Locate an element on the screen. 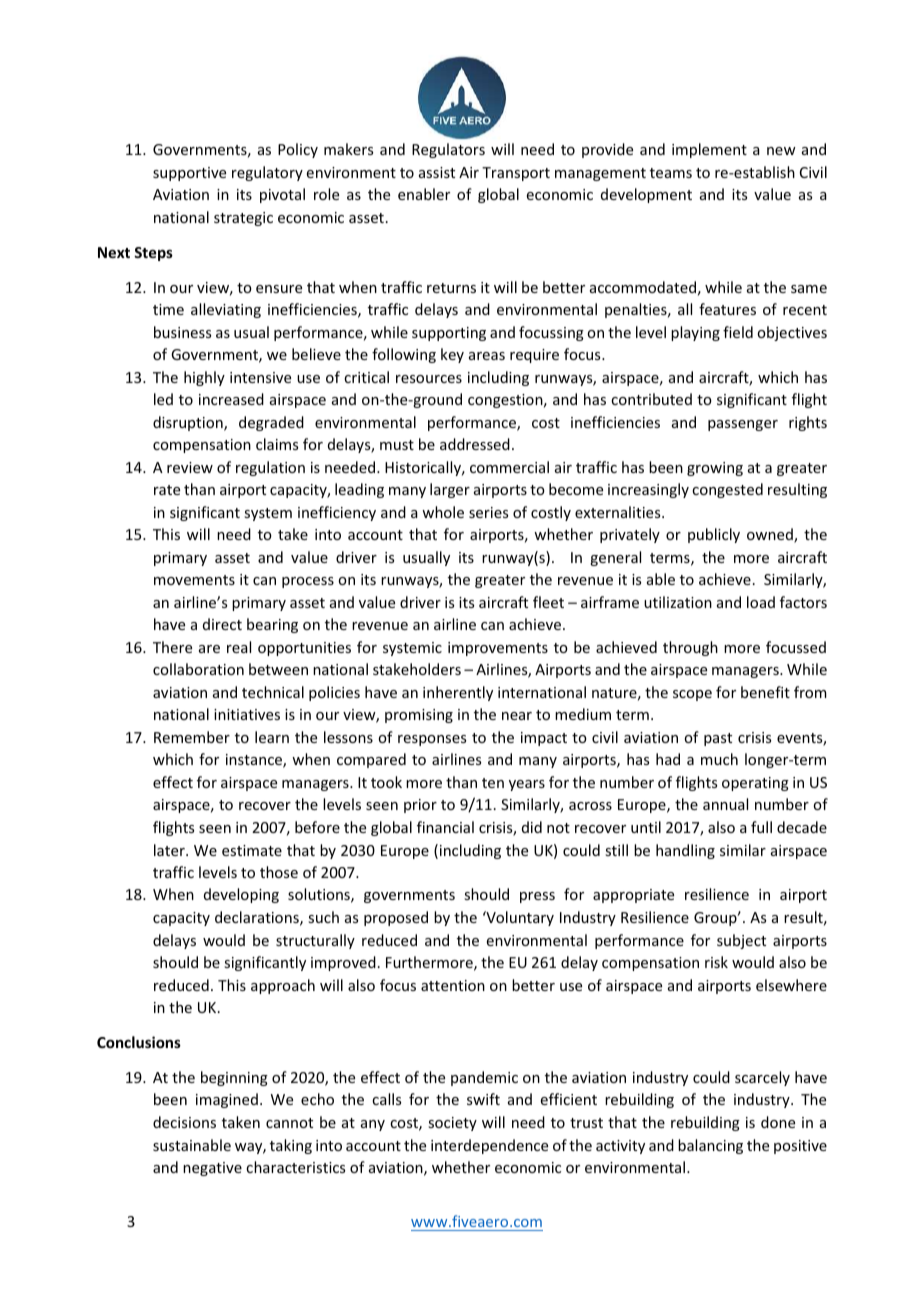 The image size is (924, 1308). supportive is located at coordinates (189, 174).
